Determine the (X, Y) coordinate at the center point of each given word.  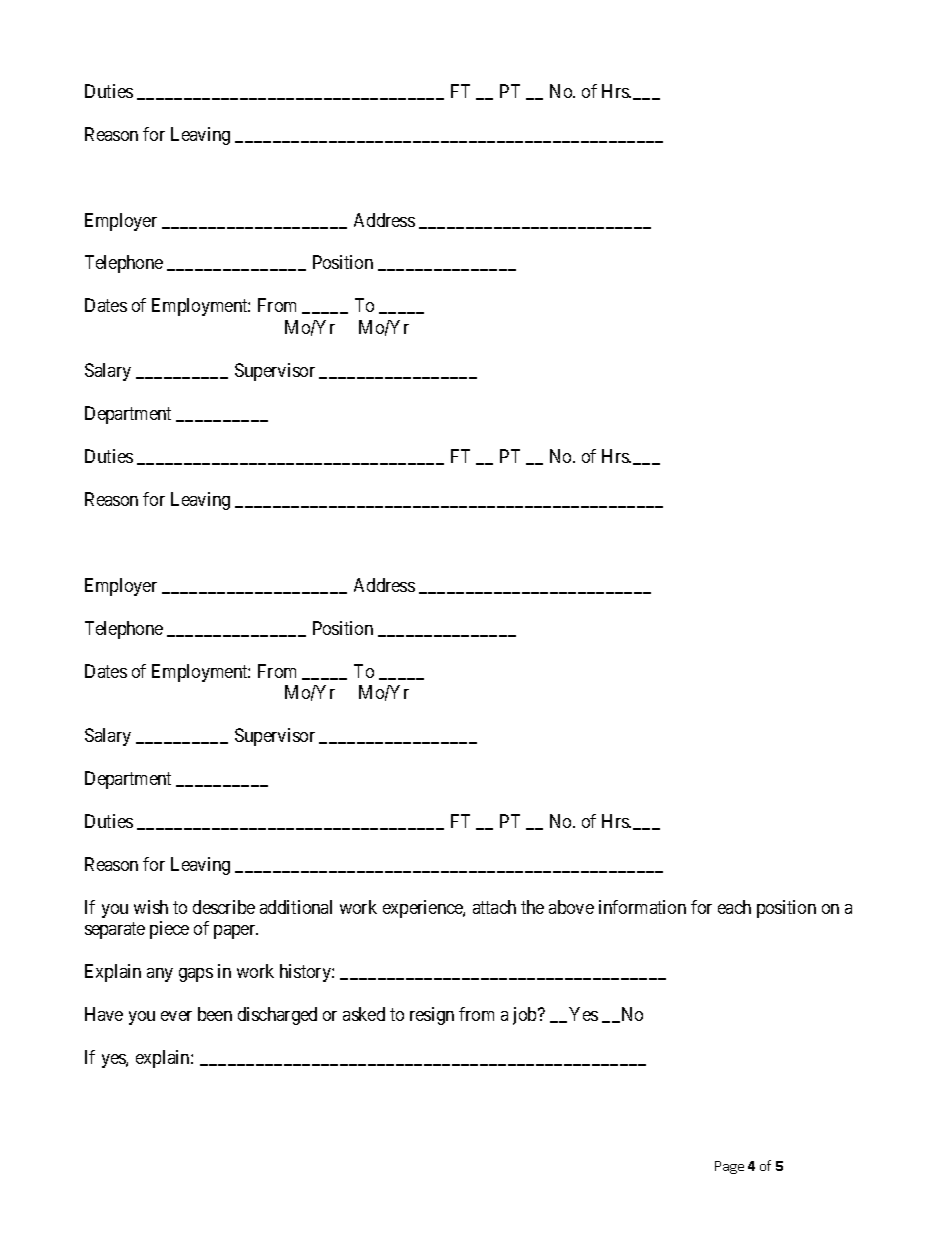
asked (364, 1014)
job (526, 1016)
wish (151, 907)
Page (729, 1167)
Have (104, 1014)
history (306, 973)
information (642, 907)
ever (176, 1016)
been (215, 1014)
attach (494, 907)
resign (432, 1016)
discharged (277, 1016)
